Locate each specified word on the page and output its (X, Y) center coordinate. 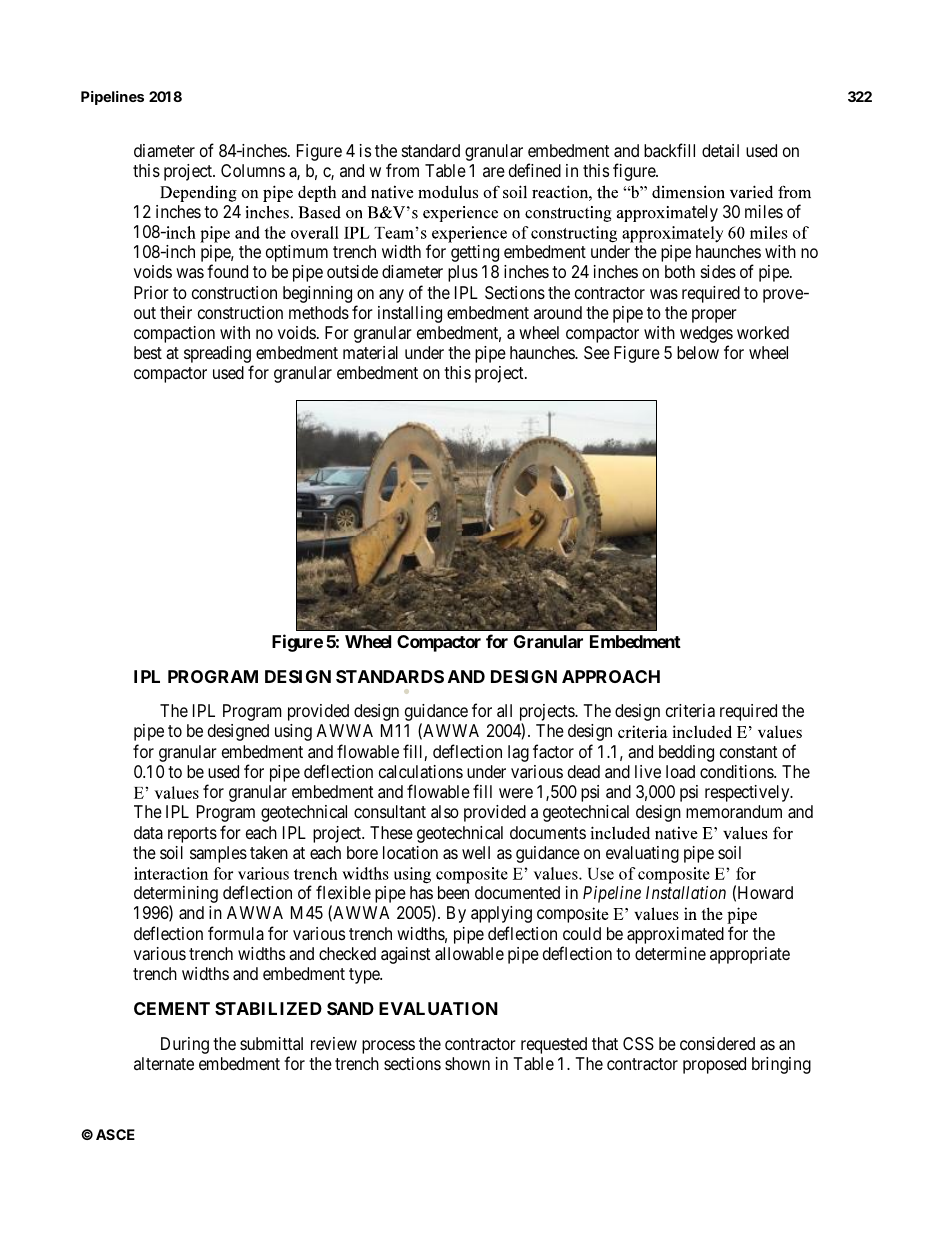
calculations (421, 772)
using (293, 732)
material (370, 353)
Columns (253, 170)
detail (720, 150)
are (494, 172)
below (698, 352)
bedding (686, 753)
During (185, 1045)
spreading (218, 356)
